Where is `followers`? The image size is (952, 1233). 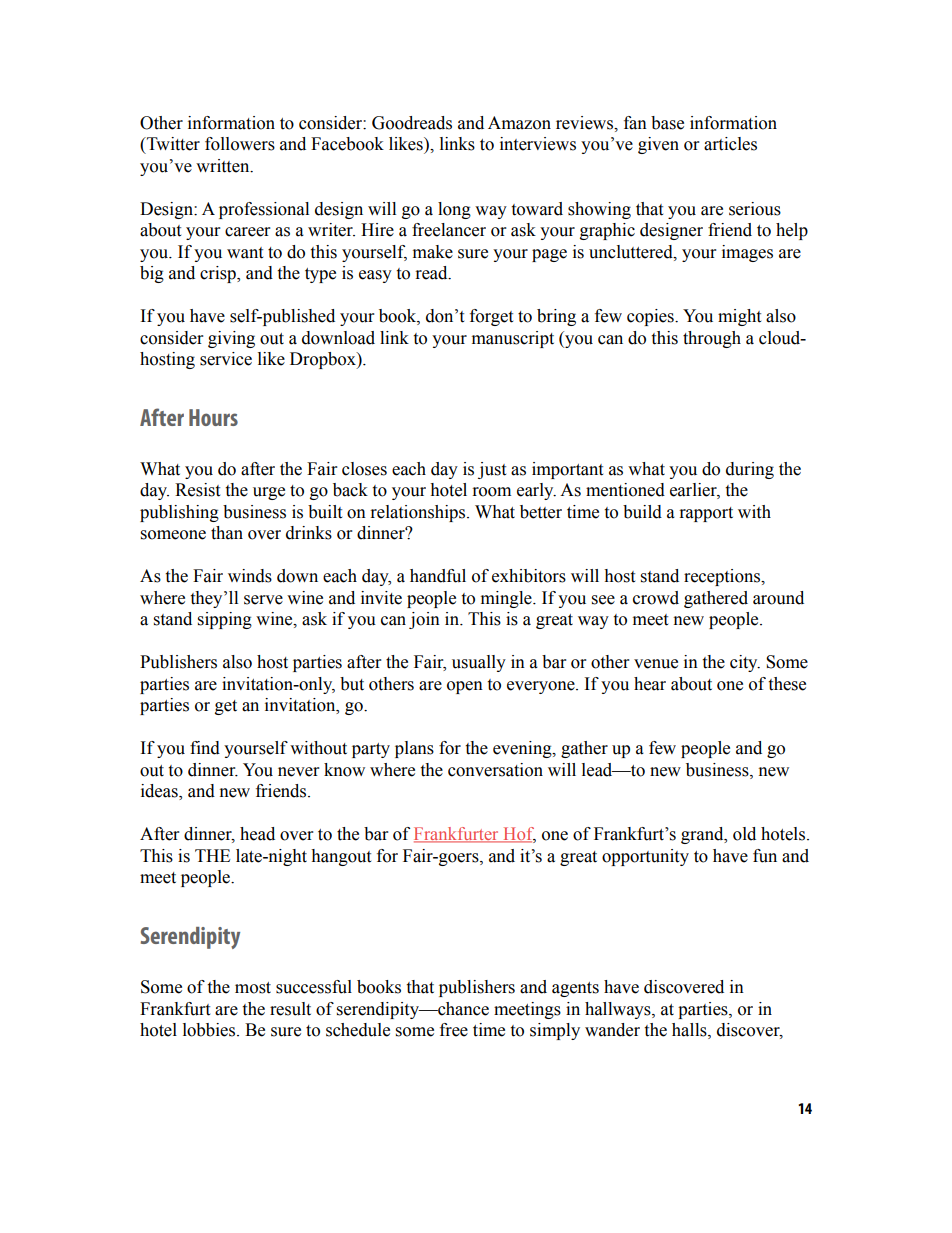 followers is located at coordinates (240, 144).
